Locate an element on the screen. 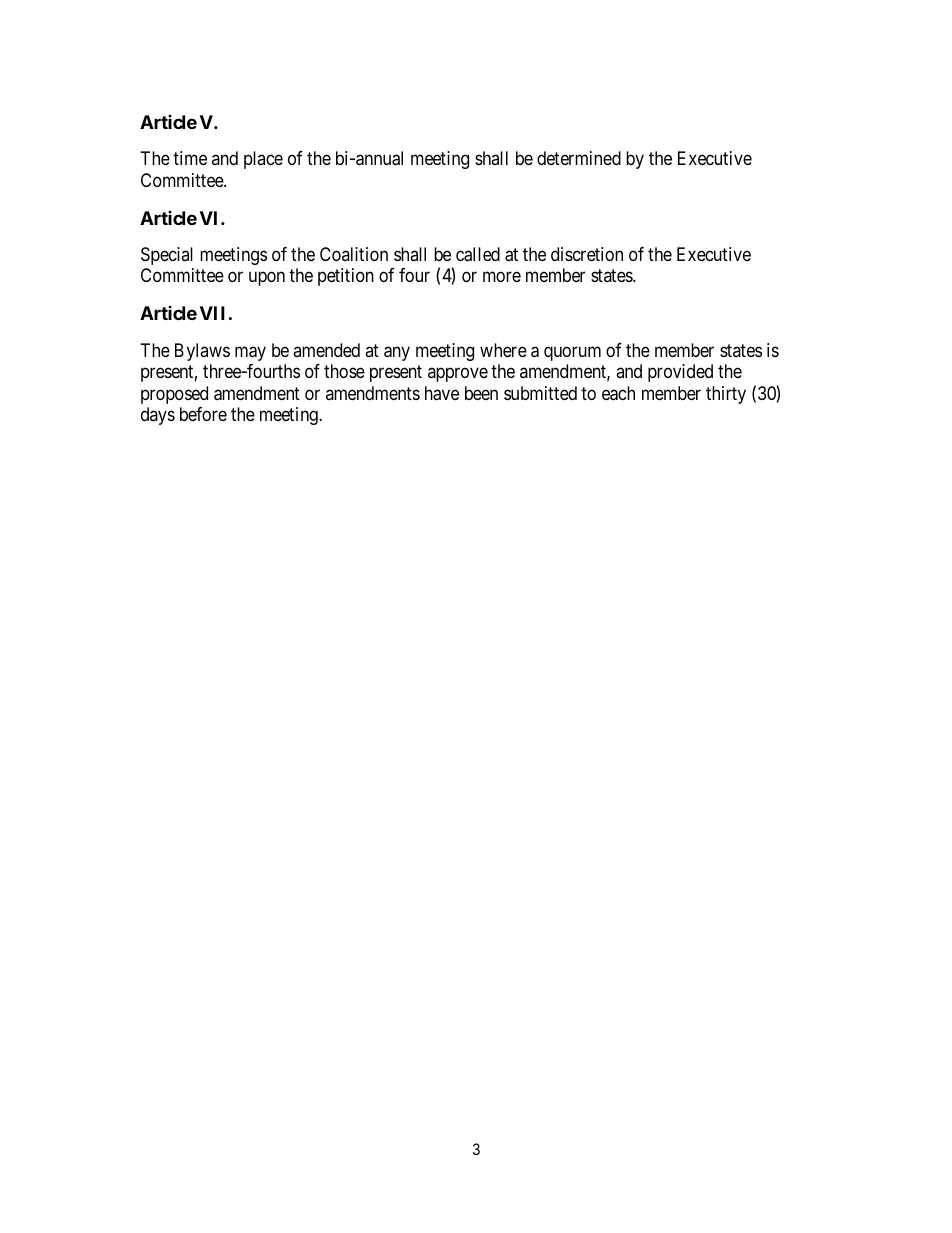  petition is located at coordinates (346, 277).
